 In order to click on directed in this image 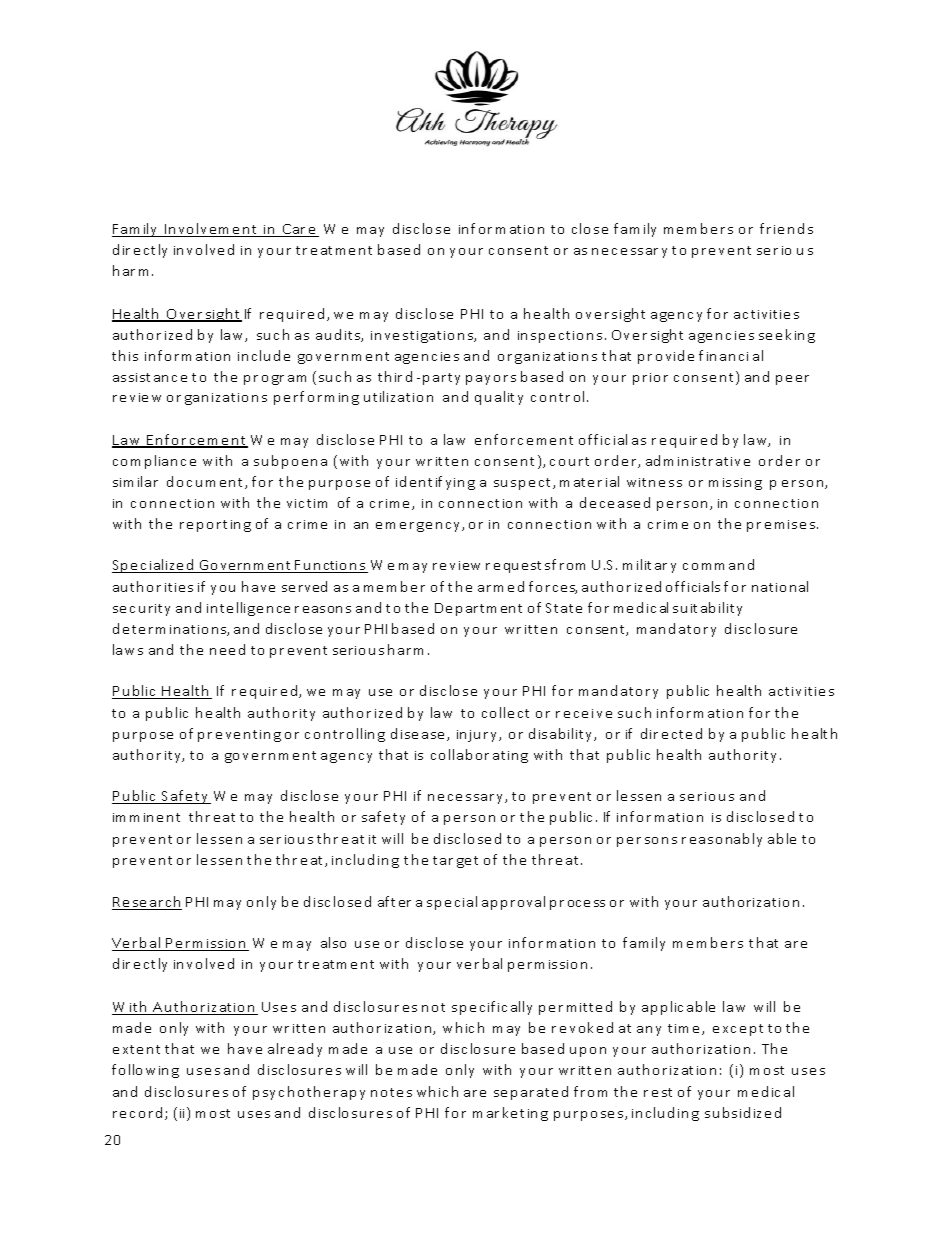, I will do `click(671, 733)`.
